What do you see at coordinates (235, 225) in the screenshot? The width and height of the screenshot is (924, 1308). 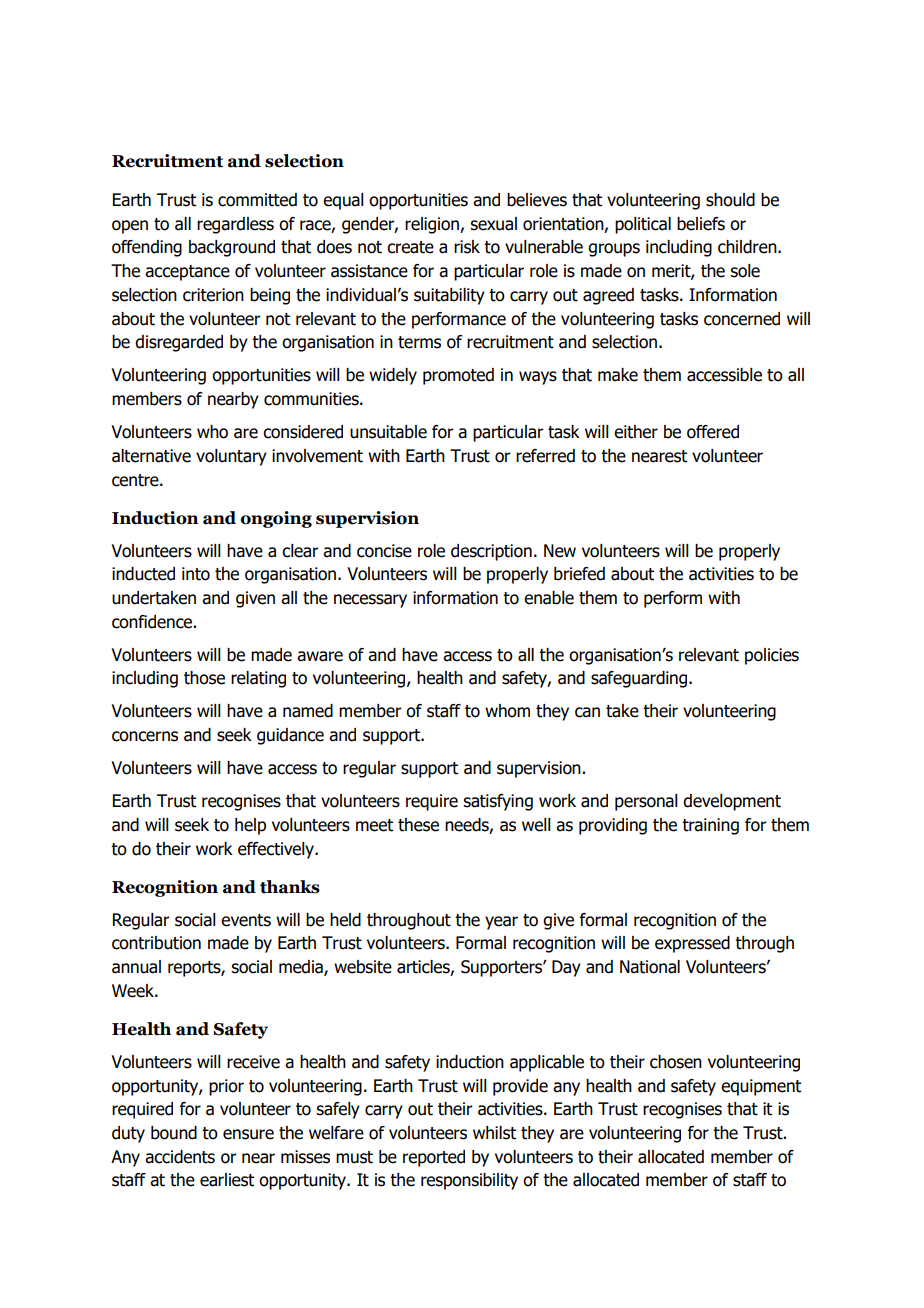 I see `regardless` at bounding box center [235, 225].
